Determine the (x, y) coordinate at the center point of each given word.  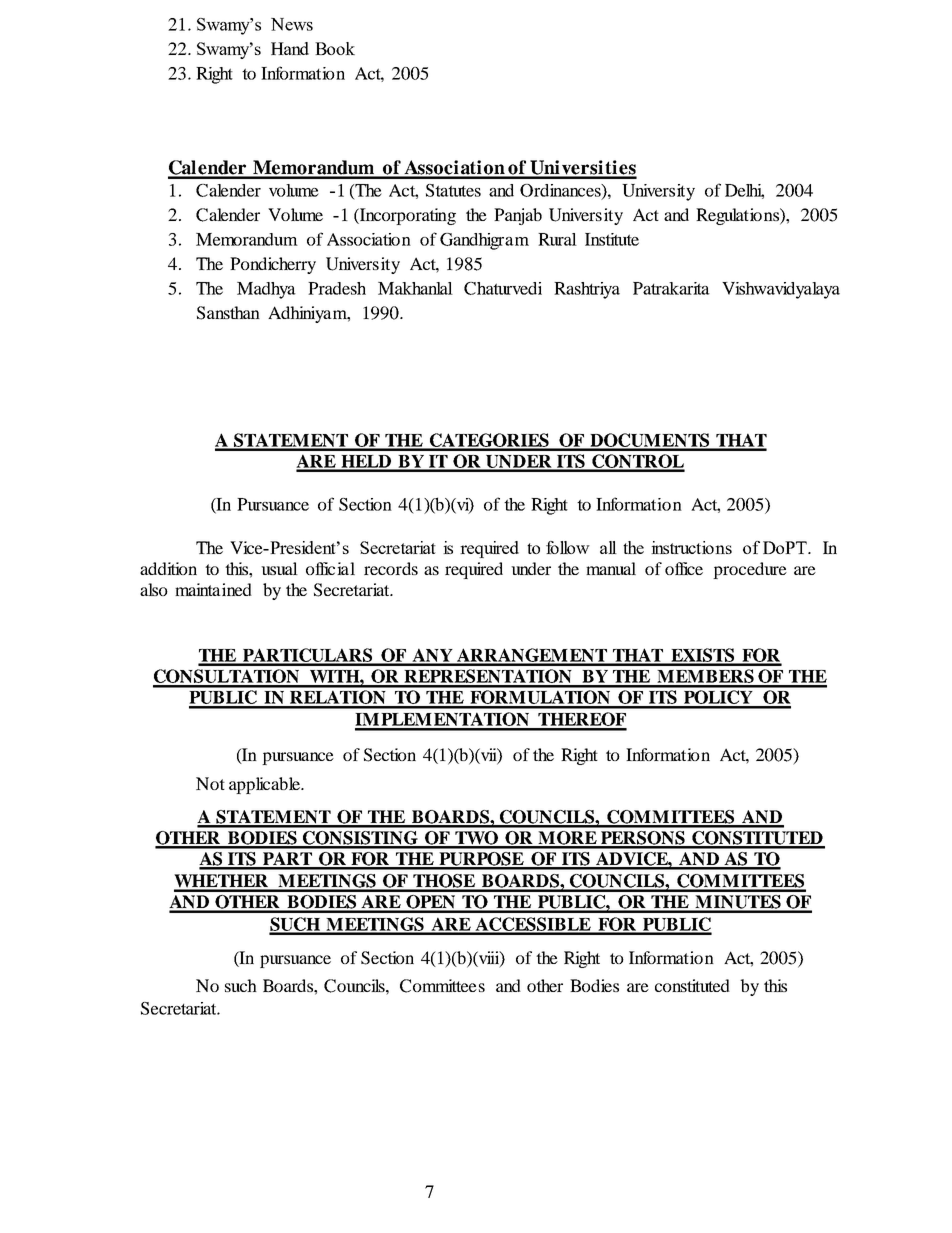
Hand (290, 48)
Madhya (266, 290)
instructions (691, 547)
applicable (265, 785)
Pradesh (337, 288)
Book (335, 48)
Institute (612, 239)
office (684, 568)
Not (210, 783)
